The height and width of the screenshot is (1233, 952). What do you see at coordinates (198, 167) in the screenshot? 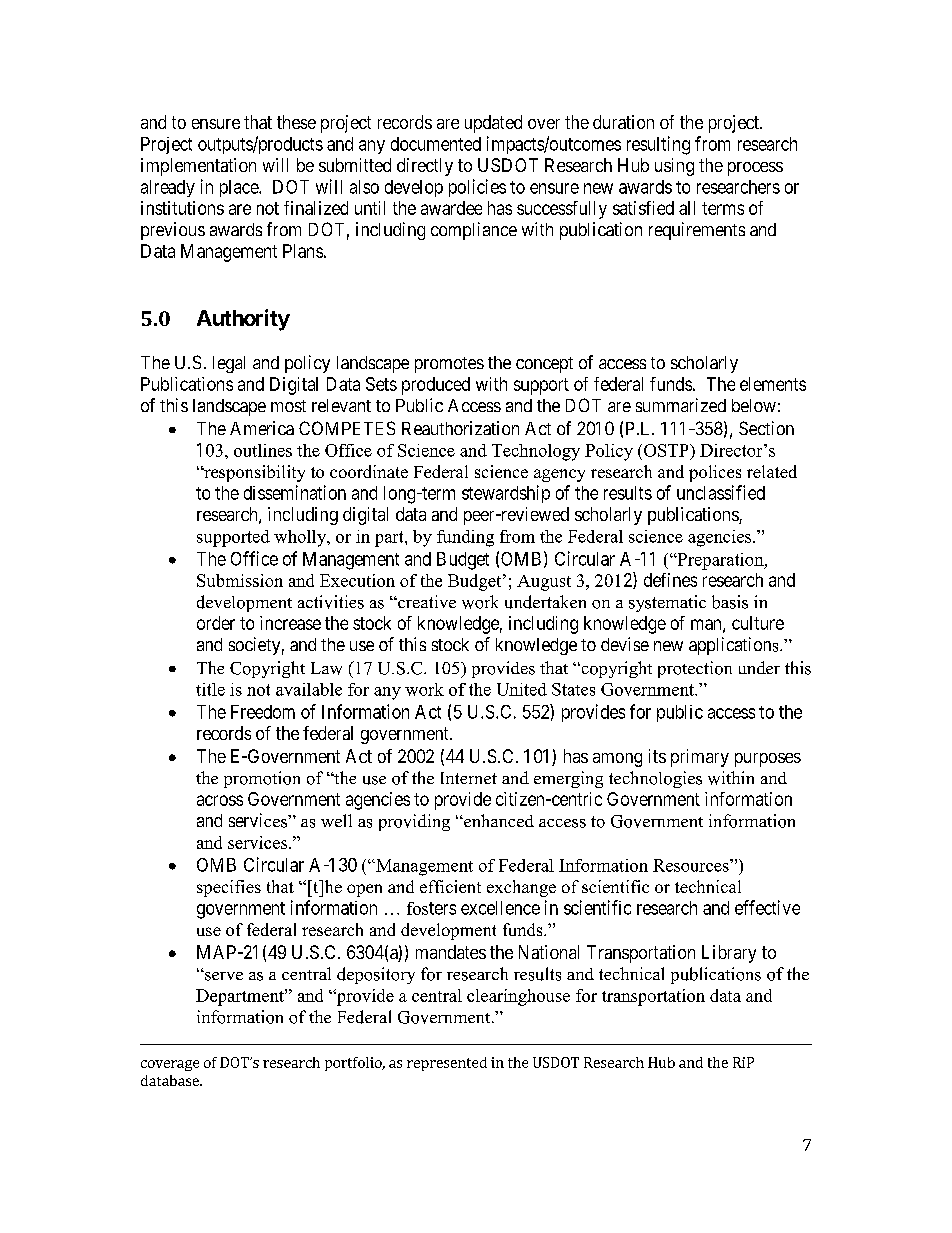
I see `implementation` at bounding box center [198, 167].
